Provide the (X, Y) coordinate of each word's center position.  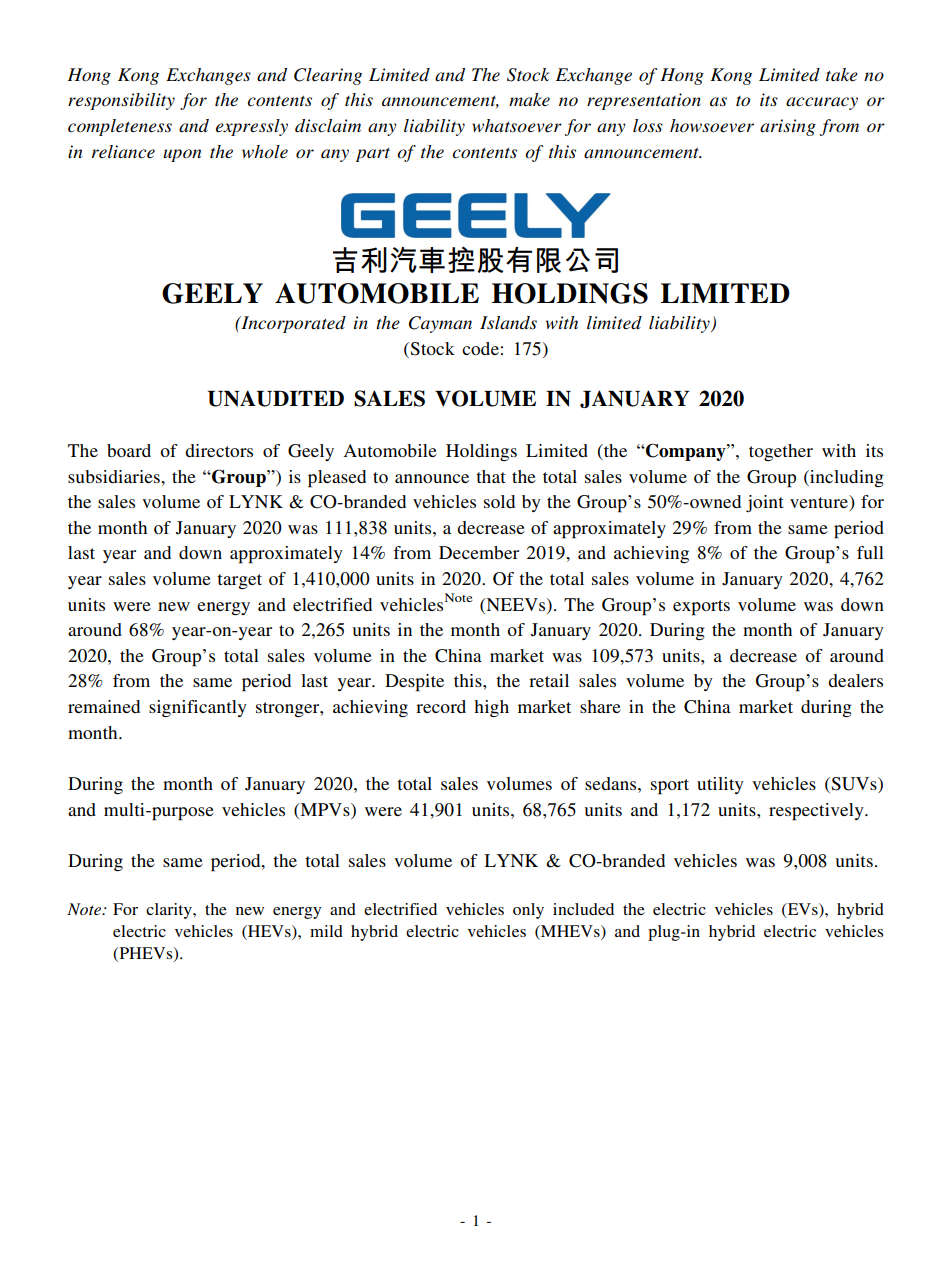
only (528, 911)
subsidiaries (115, 476)
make (529, 100)
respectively (817, 812)
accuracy (822, 103)
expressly (252, 127)
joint (765, 503)
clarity (170, 911)
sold (499, 501)
